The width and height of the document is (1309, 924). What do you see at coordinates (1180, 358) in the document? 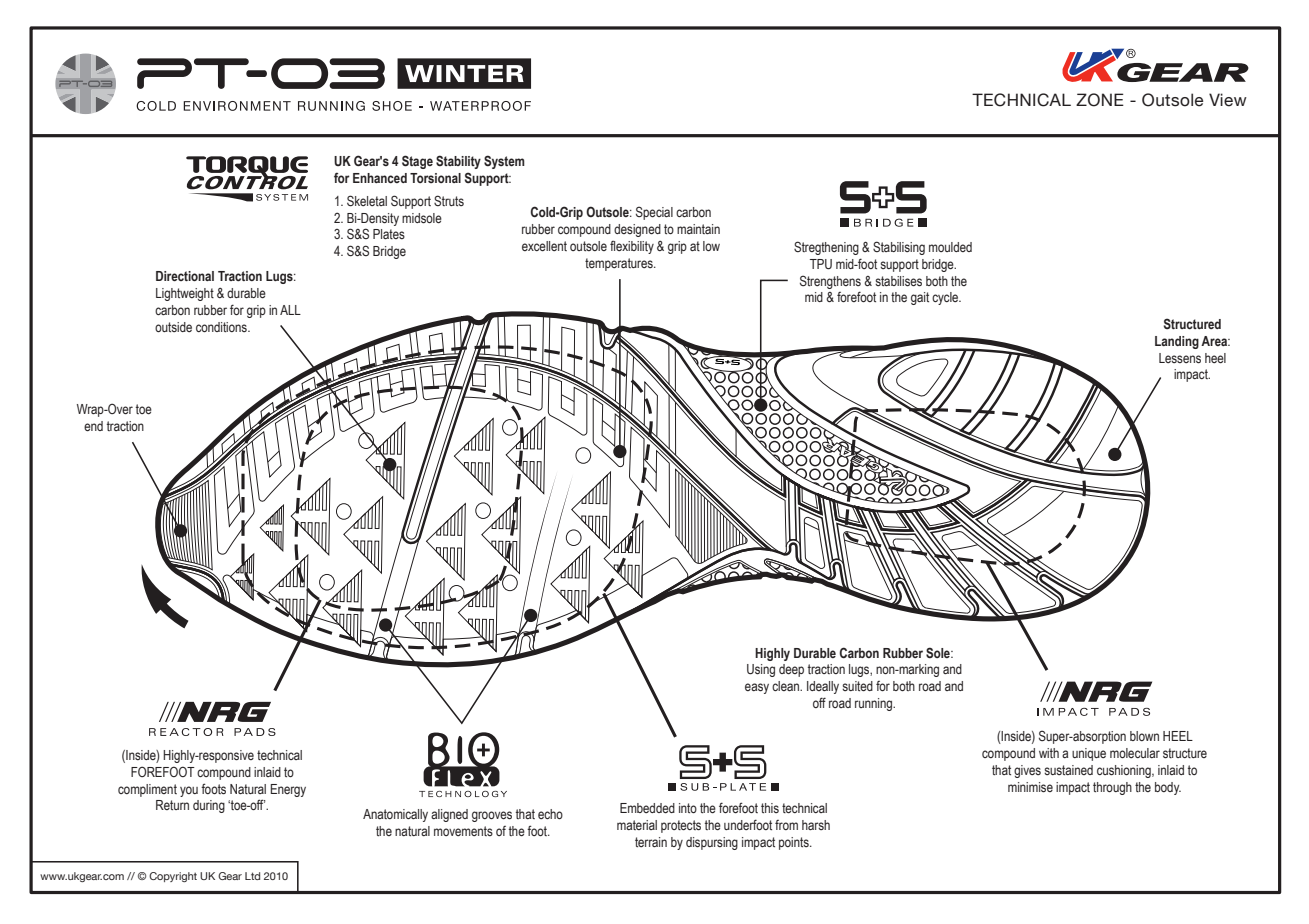
I see `Lessens` at bounding box center [1180, 358].
